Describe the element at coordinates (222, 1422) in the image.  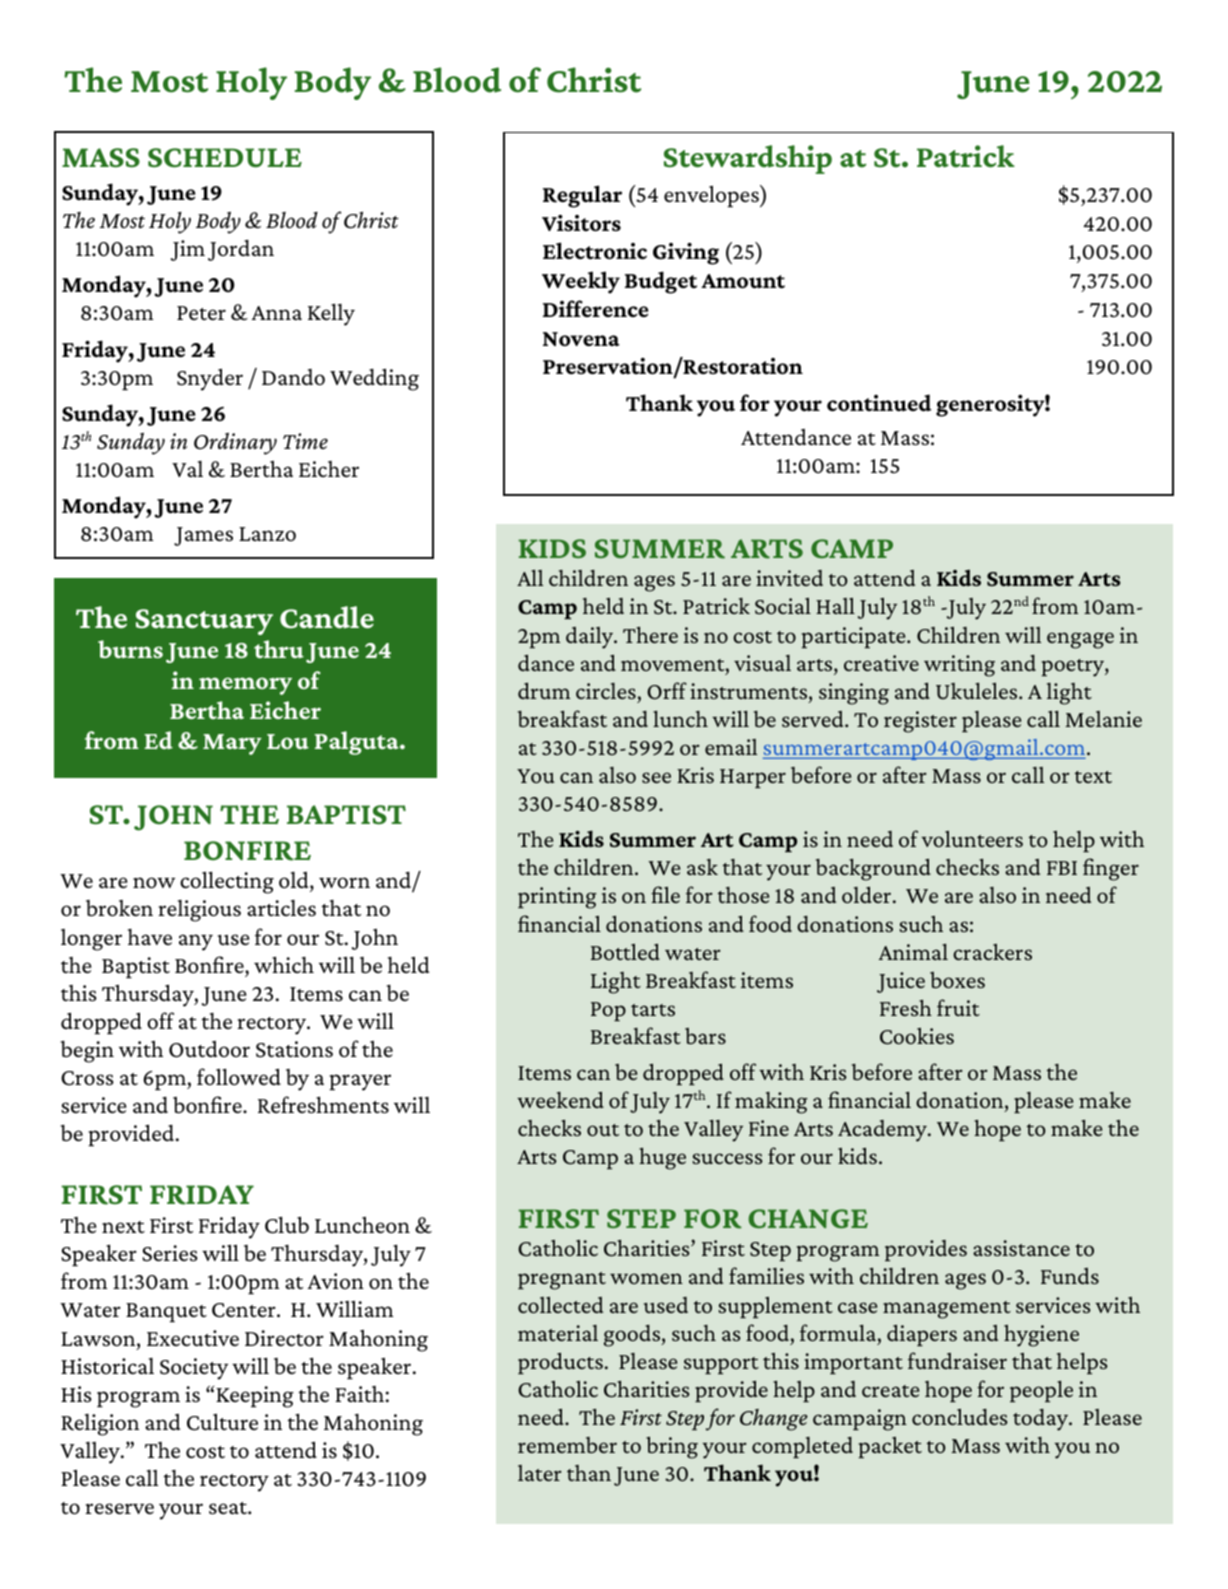
I see `Culture` at that location.
